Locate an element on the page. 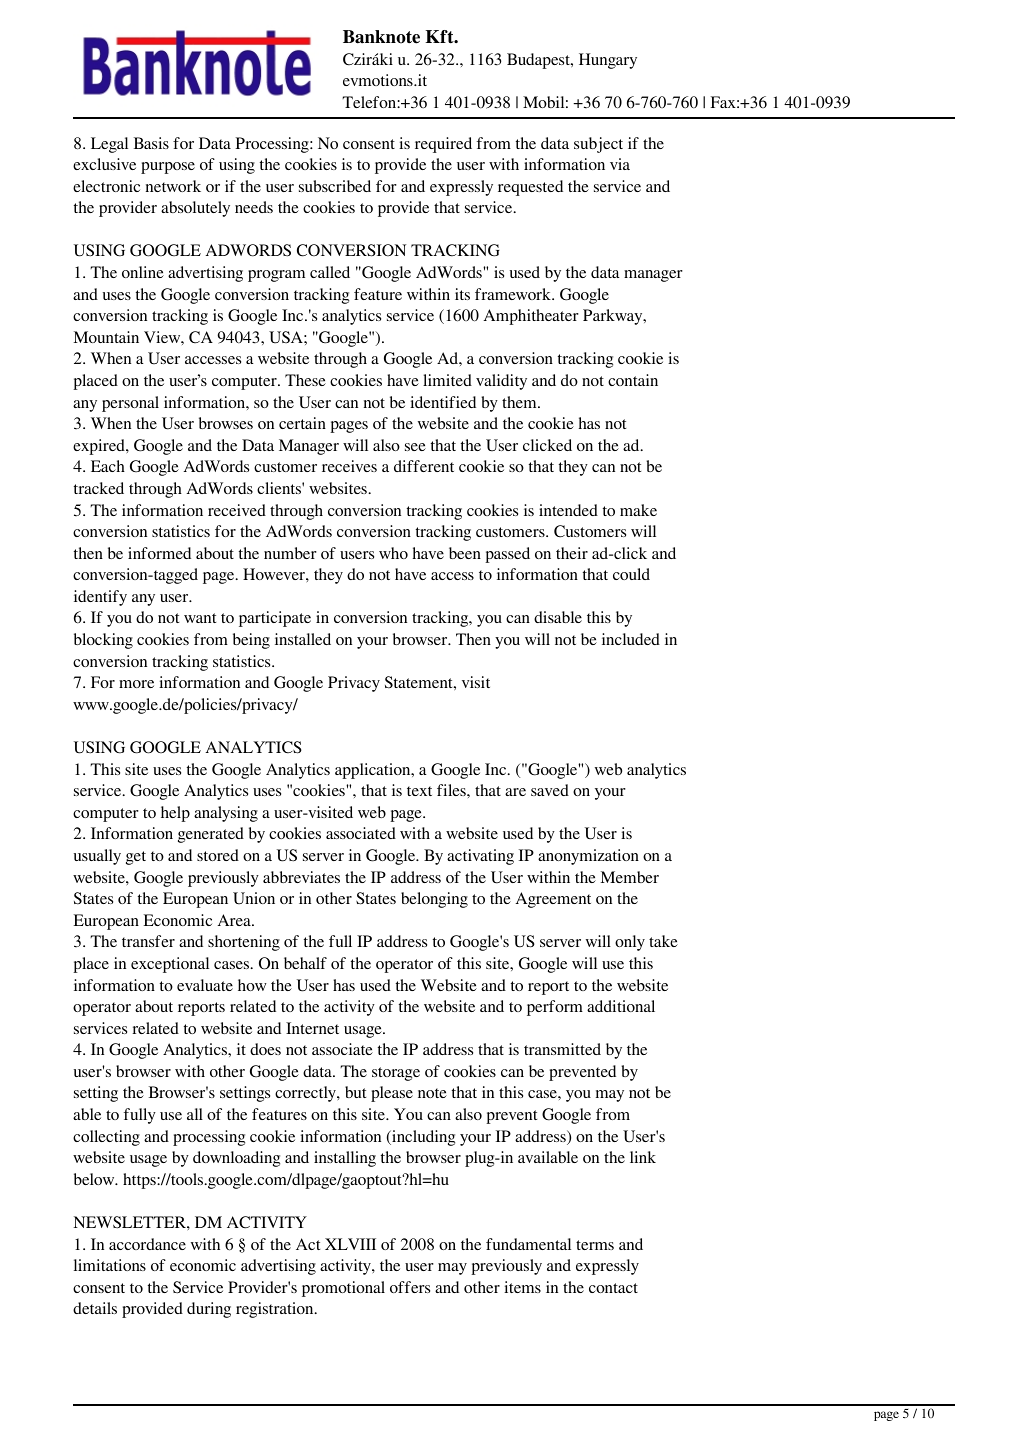  belonging is located at coordinates (434, 900).
